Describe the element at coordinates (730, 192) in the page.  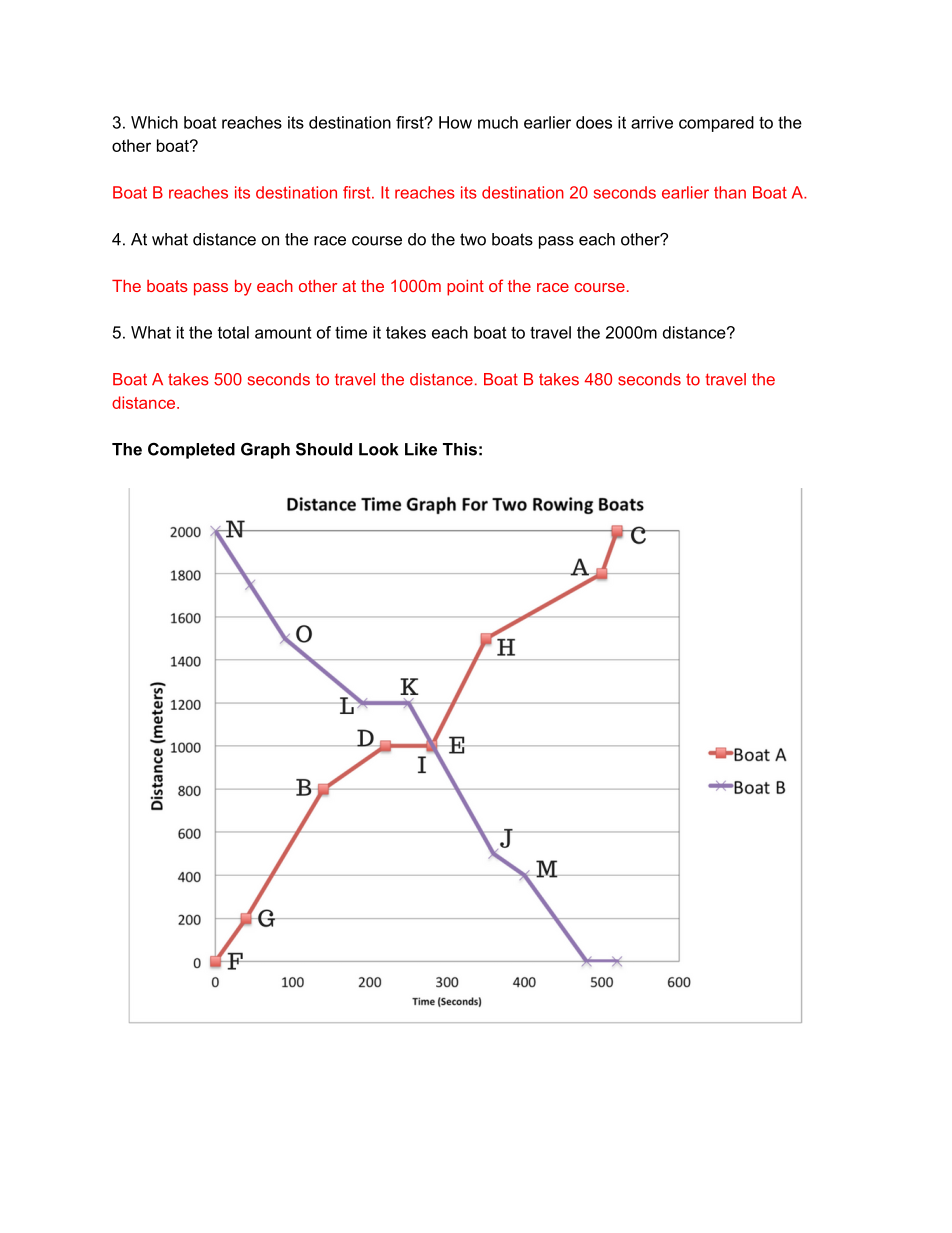
I see `than` at that location.
